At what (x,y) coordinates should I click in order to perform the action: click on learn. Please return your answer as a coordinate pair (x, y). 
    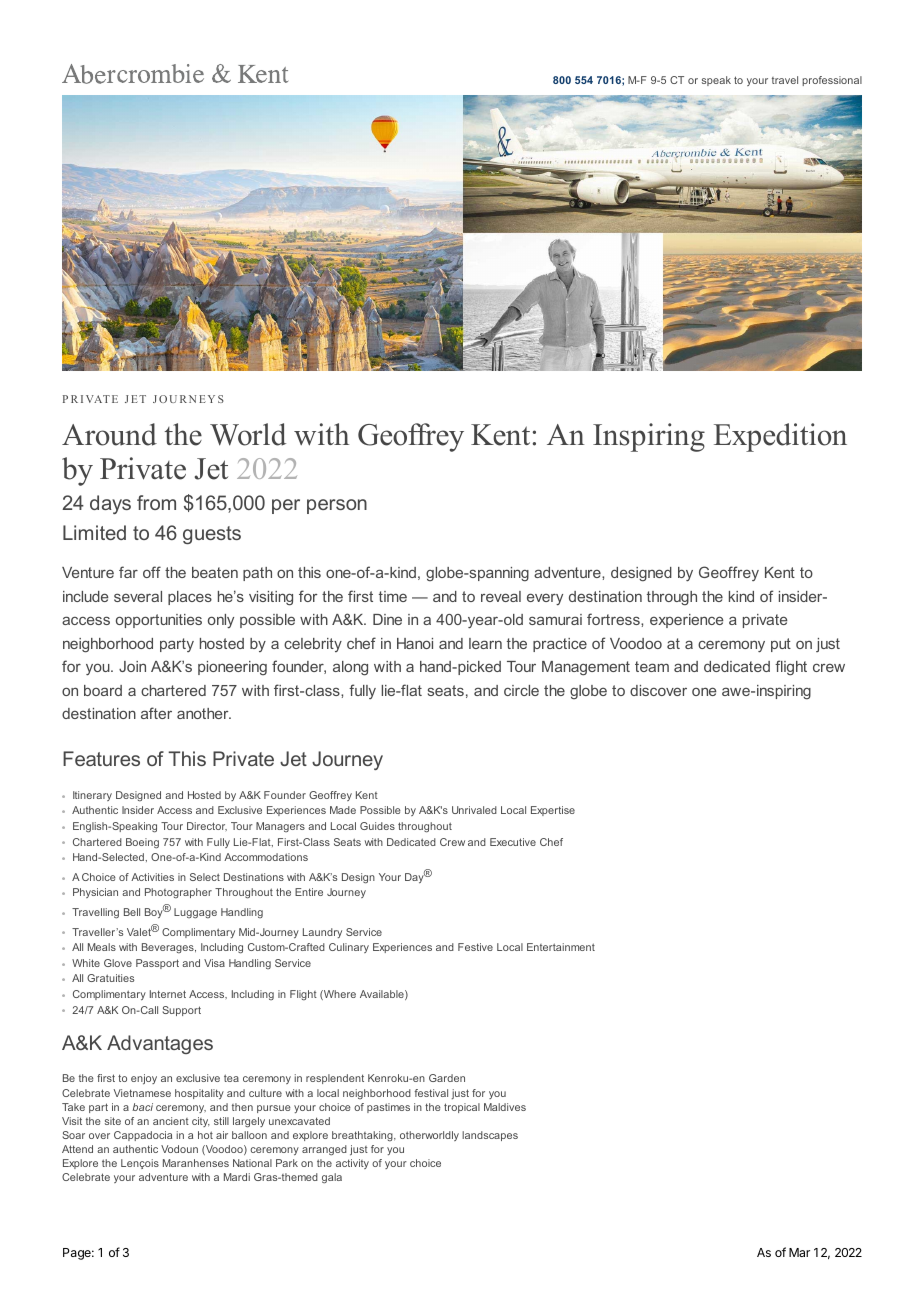
    Looking at the image, I should click on (485, 643).
